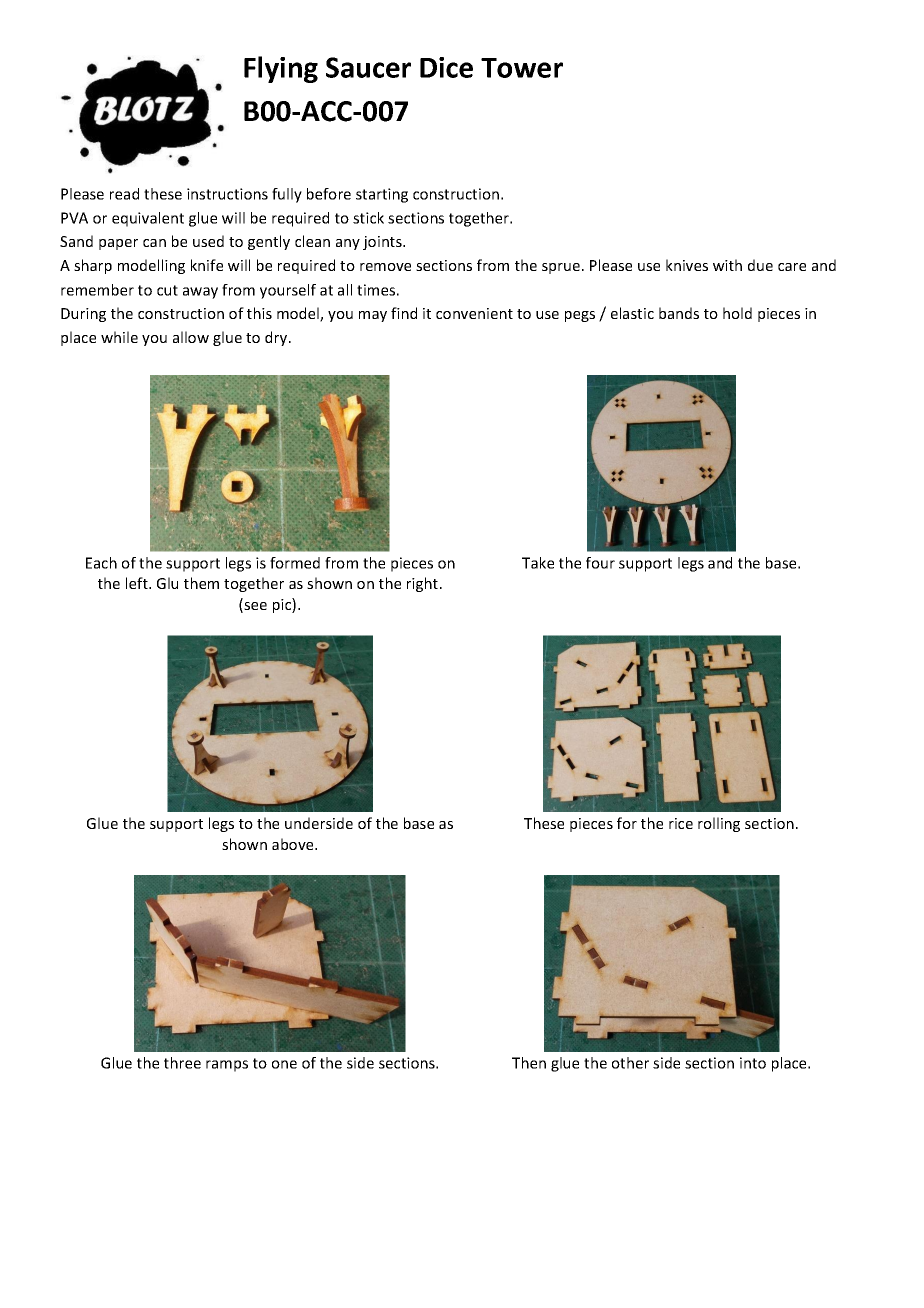 This screenshot has height=1308, width=924. Describe the element at coordinates (182, 1063) in the screenshot. I see `three` at that location.
